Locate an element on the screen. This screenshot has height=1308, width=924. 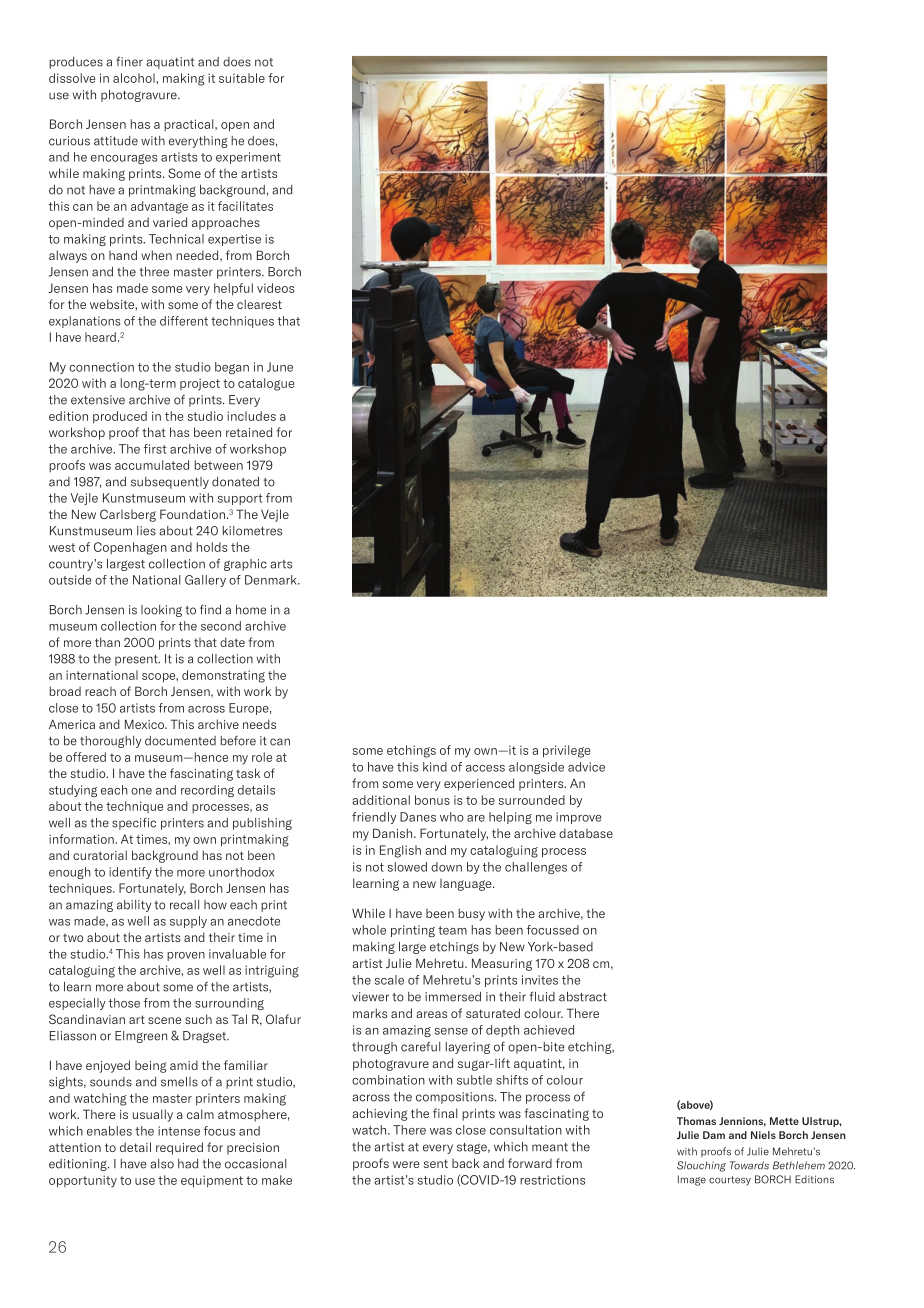
also is located at coordinates (162, 1164).
